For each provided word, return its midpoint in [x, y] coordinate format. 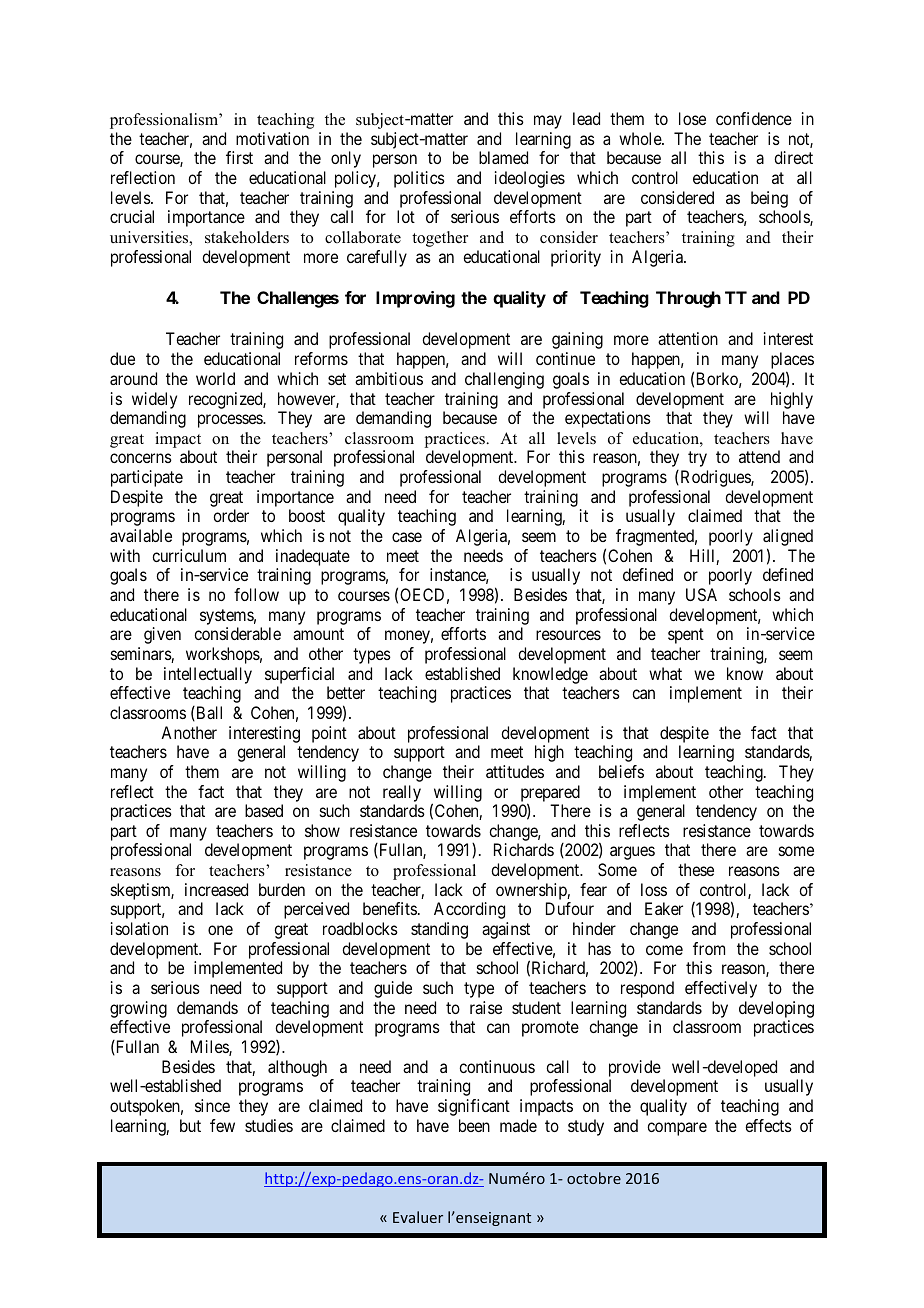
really [402, 793]
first [239, 157]
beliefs [621, 771]
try [697, 459]
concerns [141, 458]
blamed [503, 157]
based [264, 810]
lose [692, 118]
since [212, 1105]
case [407, 537]
